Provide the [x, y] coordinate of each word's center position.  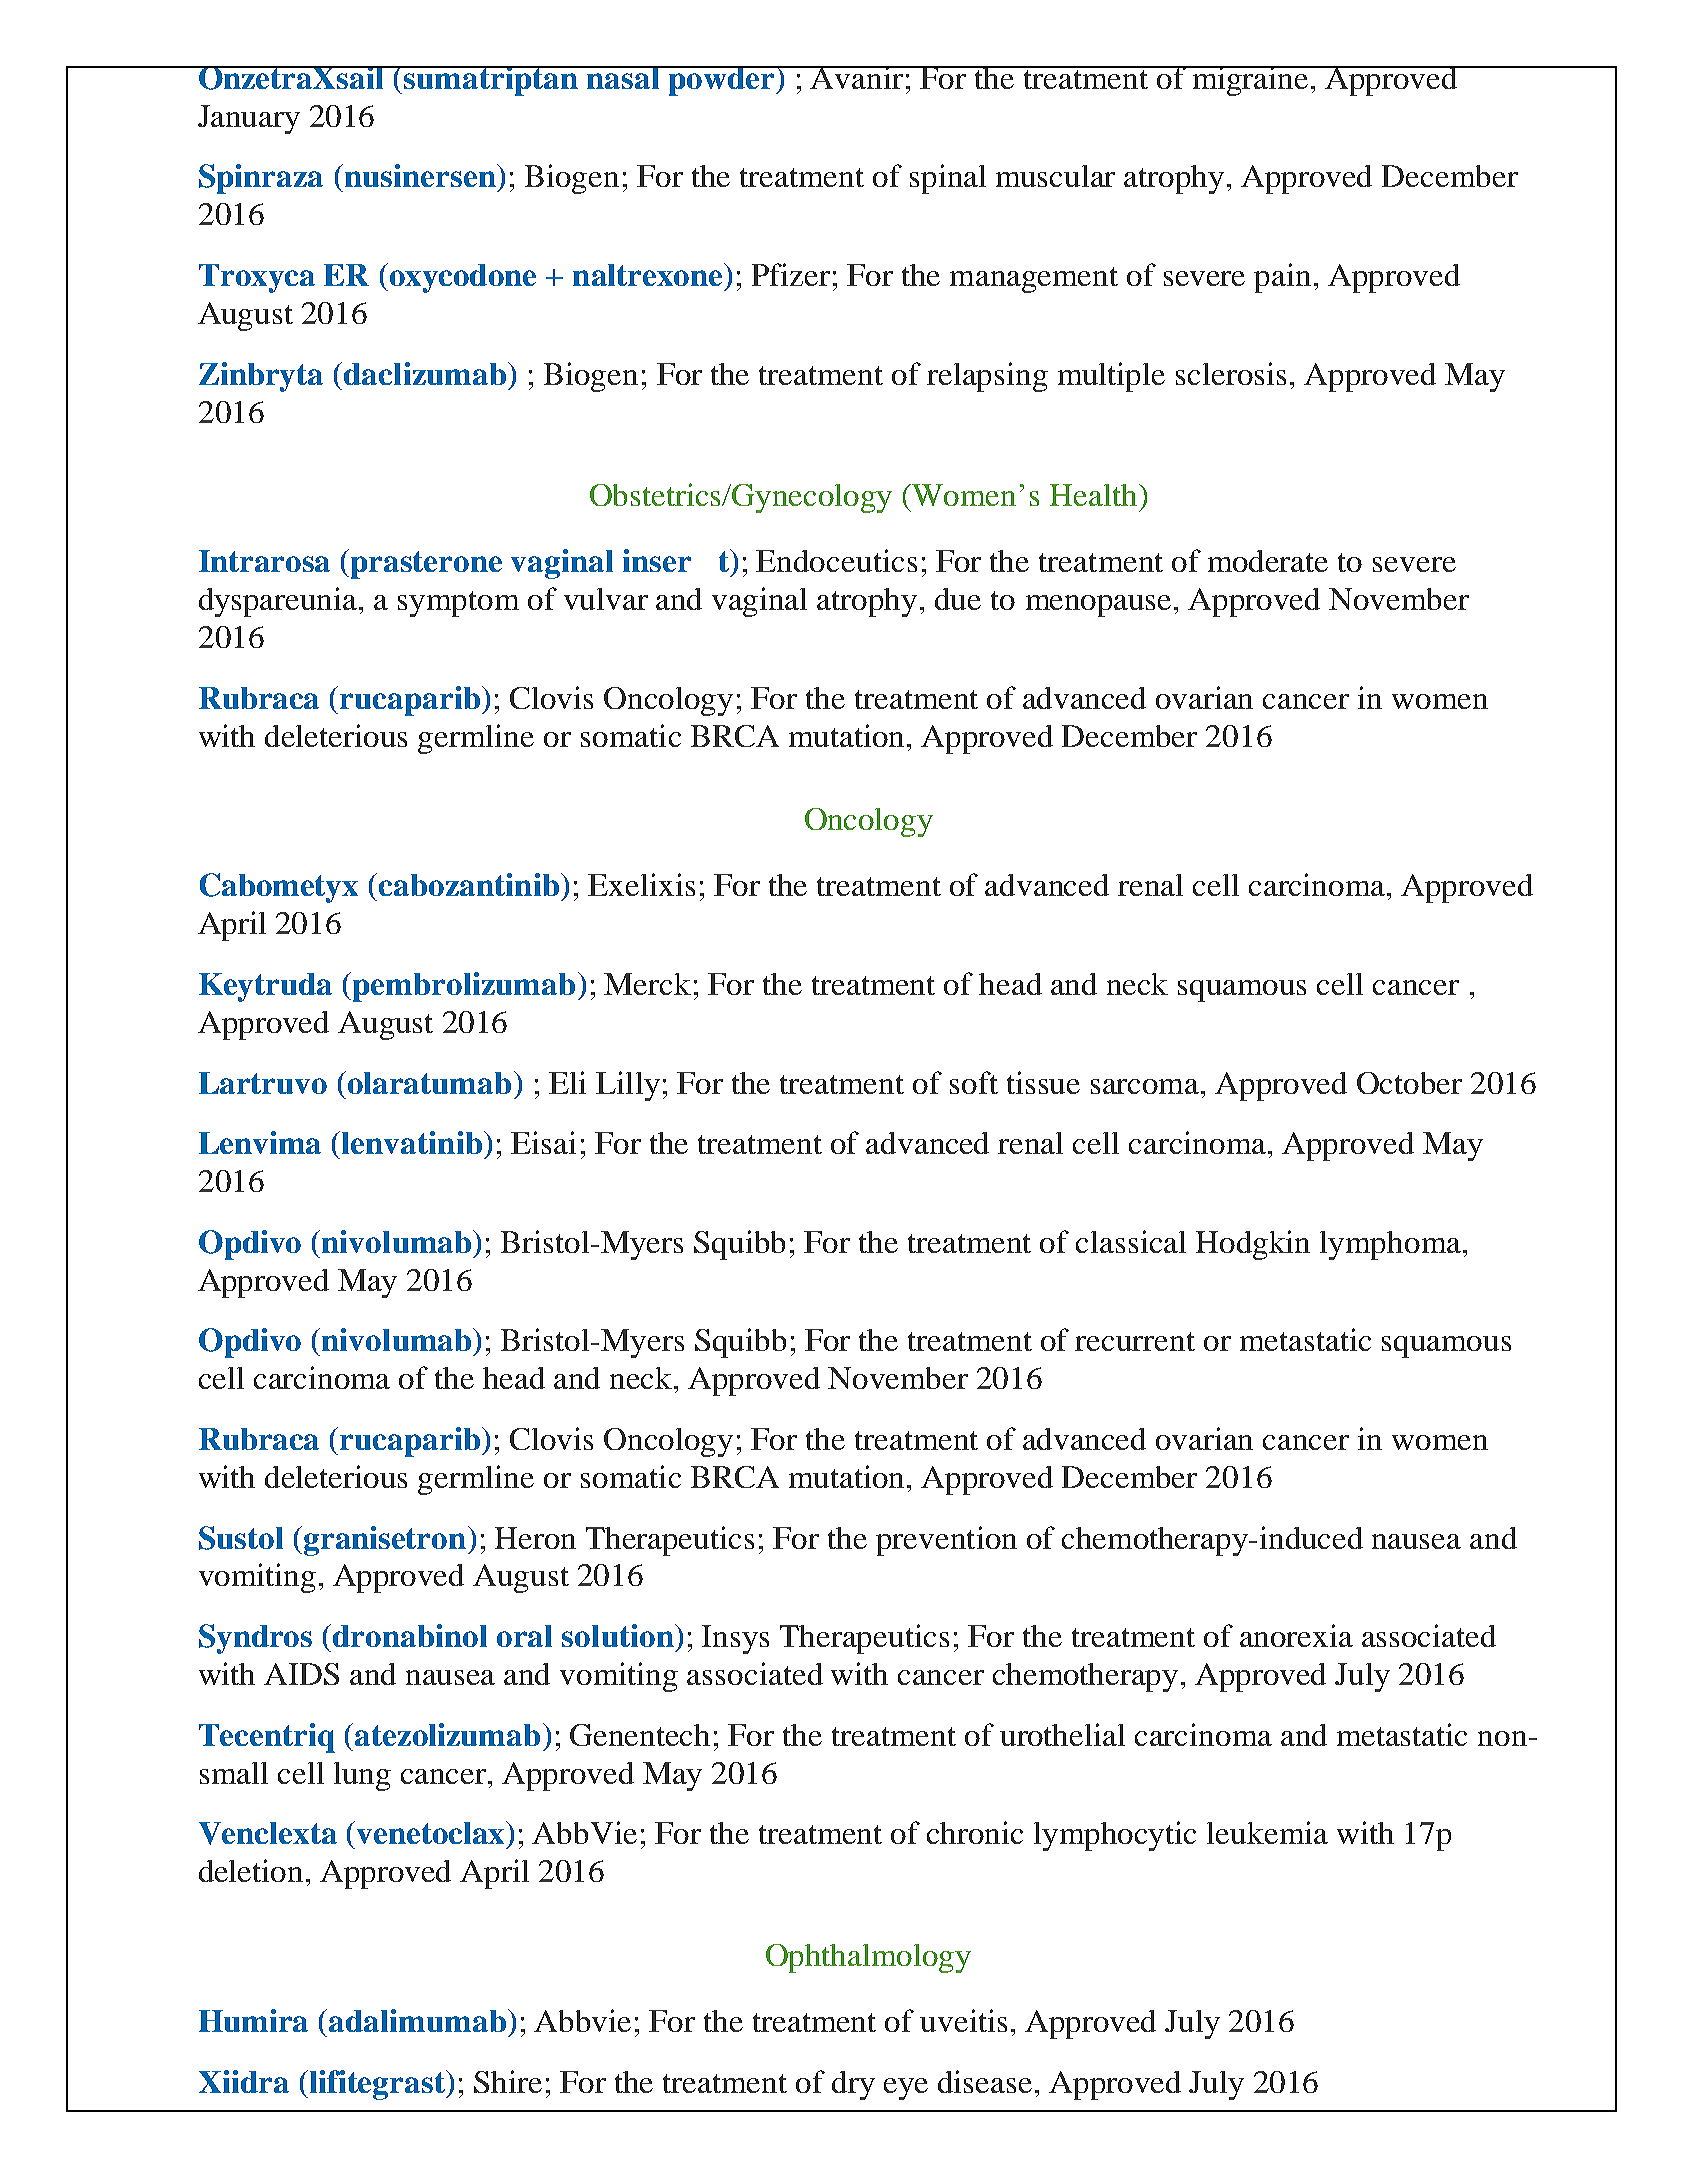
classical [1131, 1241]
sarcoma [1146, 1086]
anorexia [1296, 1635]
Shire [508, 2081]
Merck [647, 984]
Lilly [628, 1086]
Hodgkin [1253, 1245]
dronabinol [410, 1635]
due [958, 599]
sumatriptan [491, 81]
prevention [946, 1541]
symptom [458, 604]
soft [974, 1082]
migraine [1250, 81]
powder [722, 81]
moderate [1268, 561]
